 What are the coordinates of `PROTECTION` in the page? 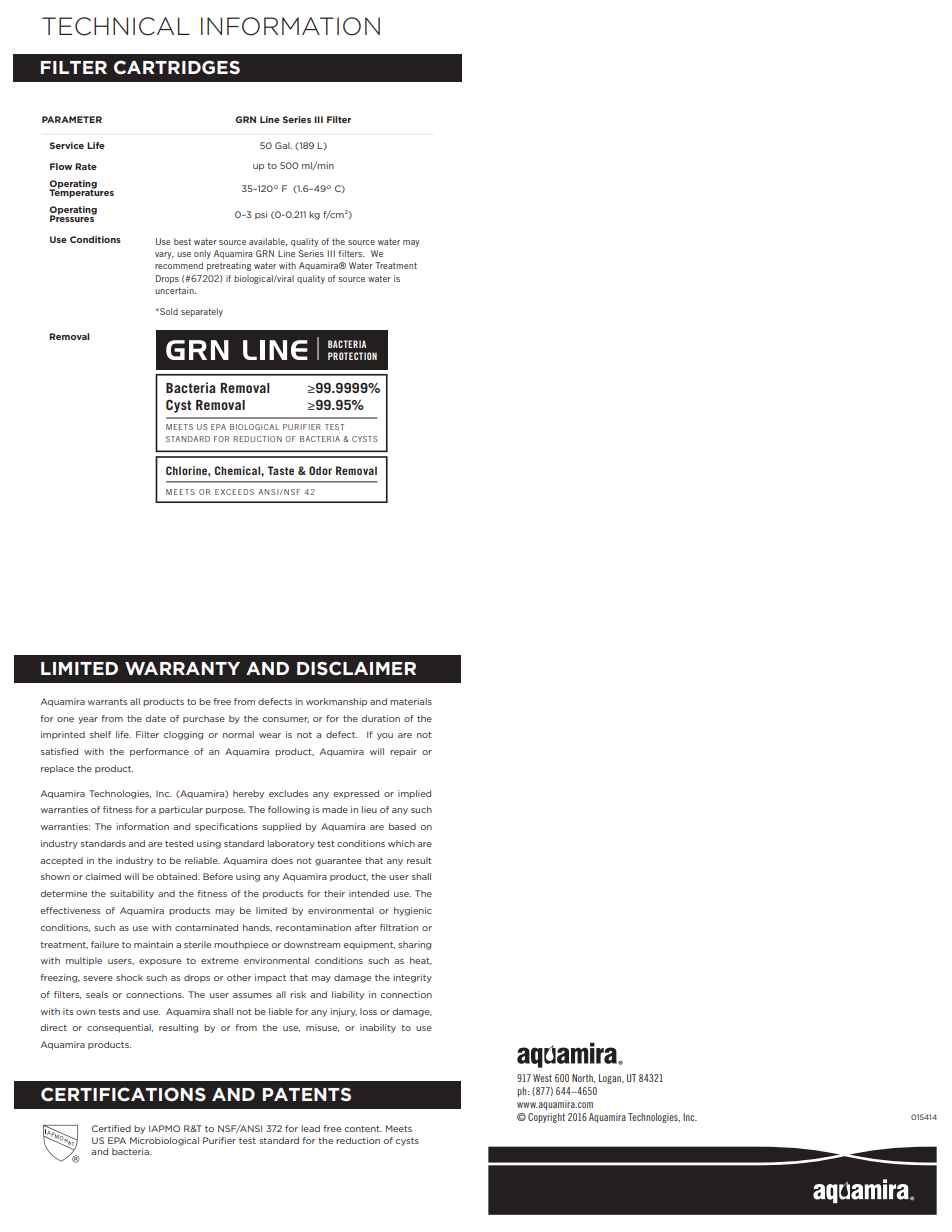 It's located at (352, 356).
